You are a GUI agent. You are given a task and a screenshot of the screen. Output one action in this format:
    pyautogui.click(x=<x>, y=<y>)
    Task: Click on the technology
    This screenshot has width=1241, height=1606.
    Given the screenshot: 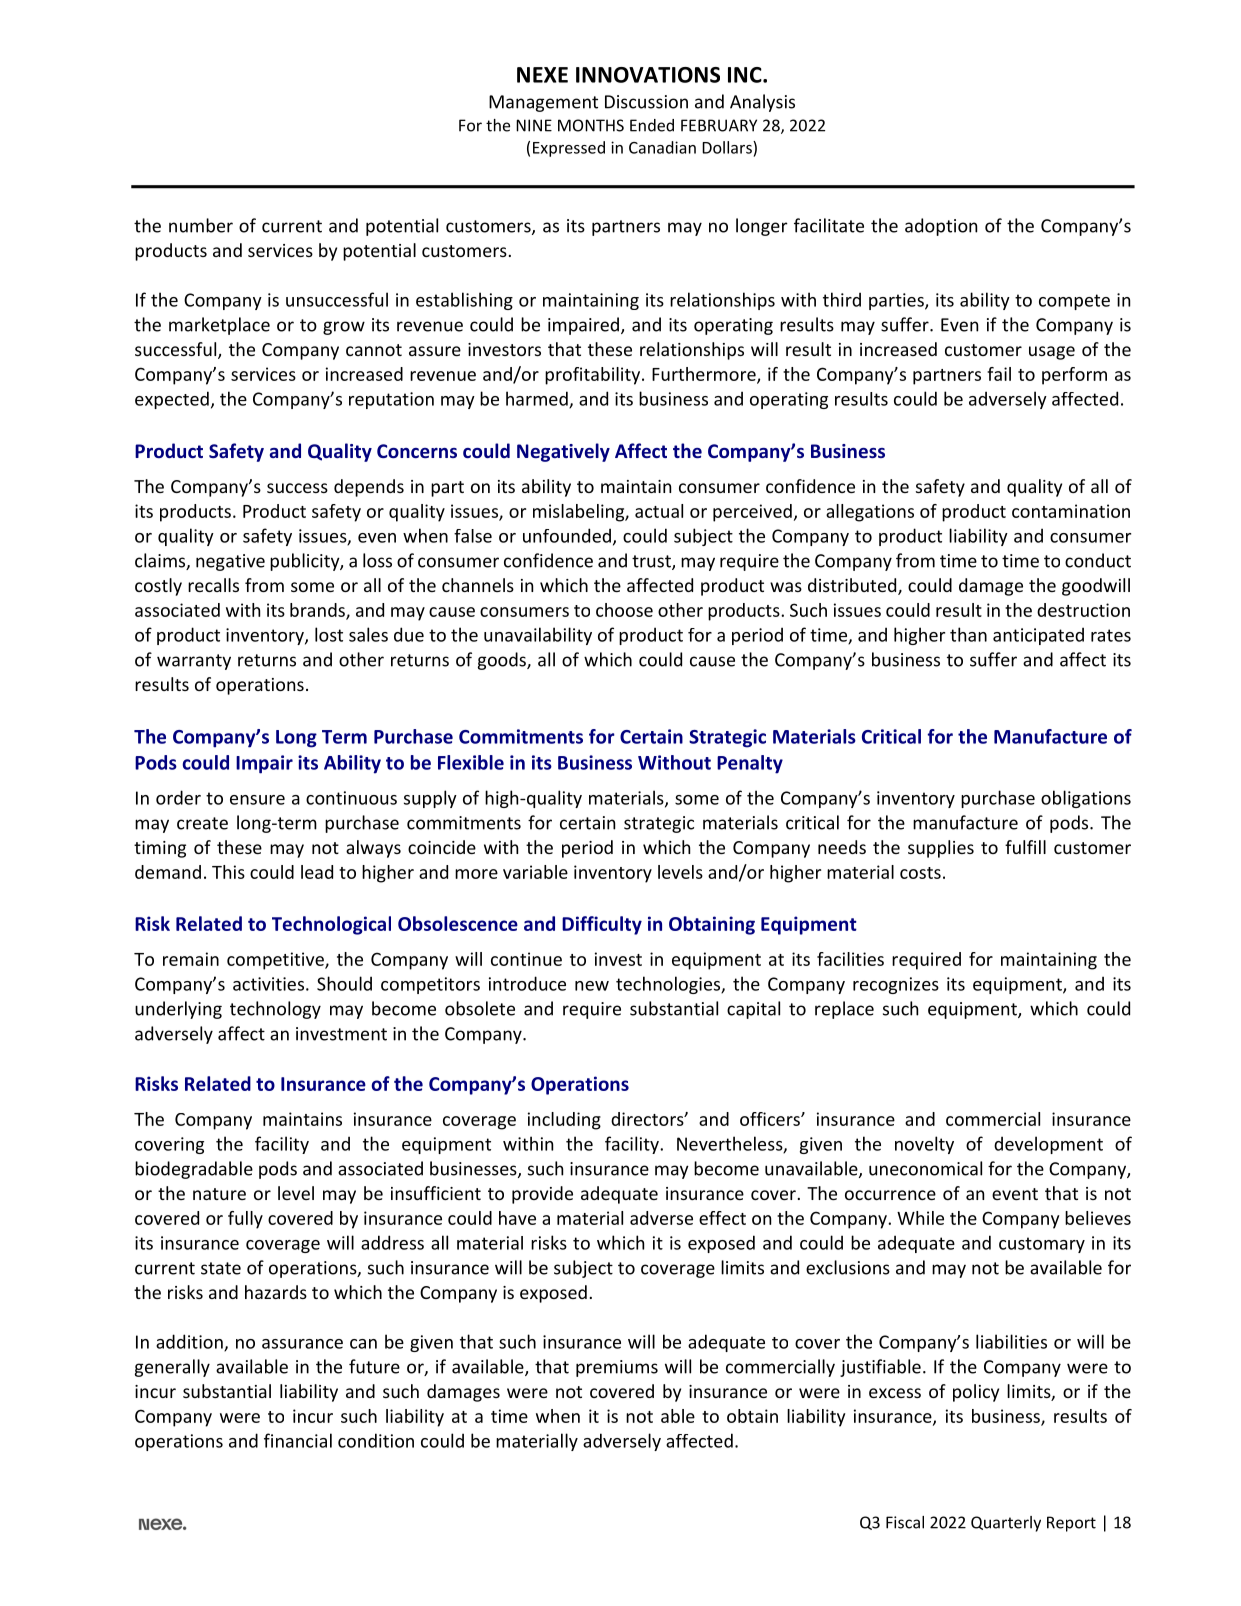 What is the action you would take?
    pyautogui.click(x=275, y=1010)
